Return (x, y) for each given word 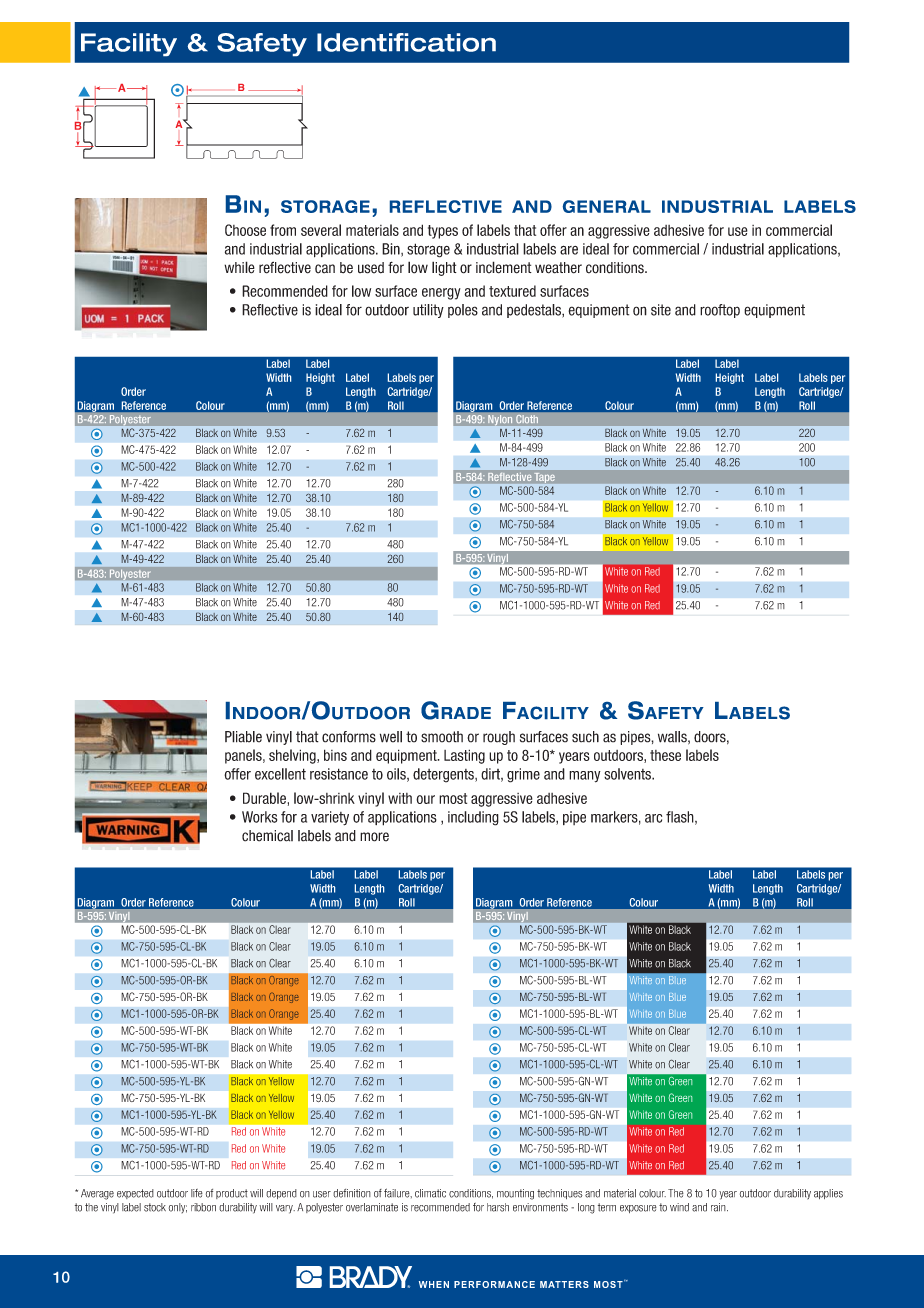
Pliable (243, 737)
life (197, 1193)
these (665, 755)
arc (653, 818)
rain (719, 1207)
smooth (442, 737)
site (661, 310)
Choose (245, 230)
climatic (430, 1193)
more (374, 837)
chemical (267, 836)
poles (463, 311)
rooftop (720, 311)
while (239, 267)
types (443, 232)
